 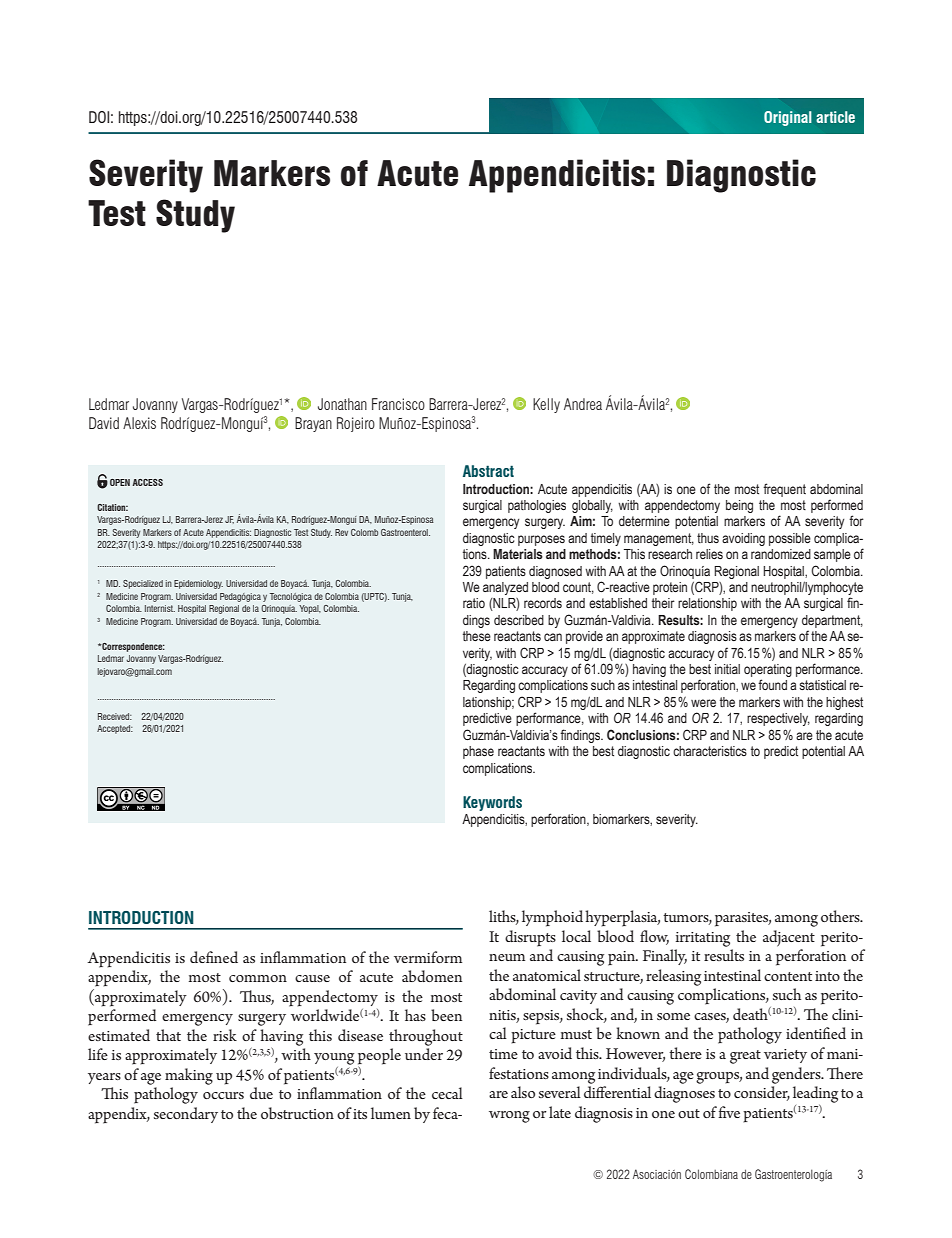 I want to click on Original, so click(x=787, y=118).
